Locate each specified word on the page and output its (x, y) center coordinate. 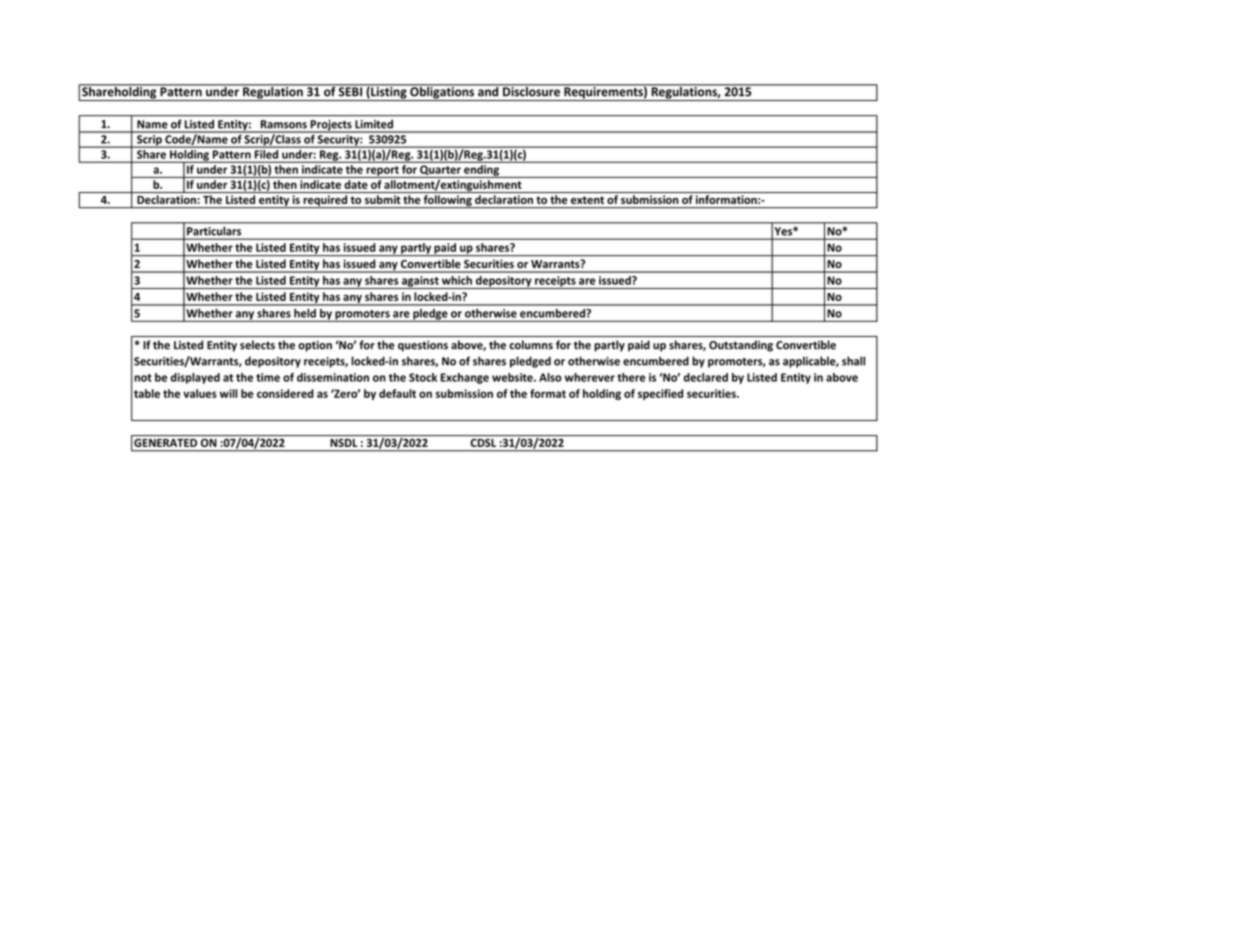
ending (481, 171)
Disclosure (531, 90)
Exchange (465, 378)
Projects (331, 126)
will (228, 393)
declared (706, 377)
